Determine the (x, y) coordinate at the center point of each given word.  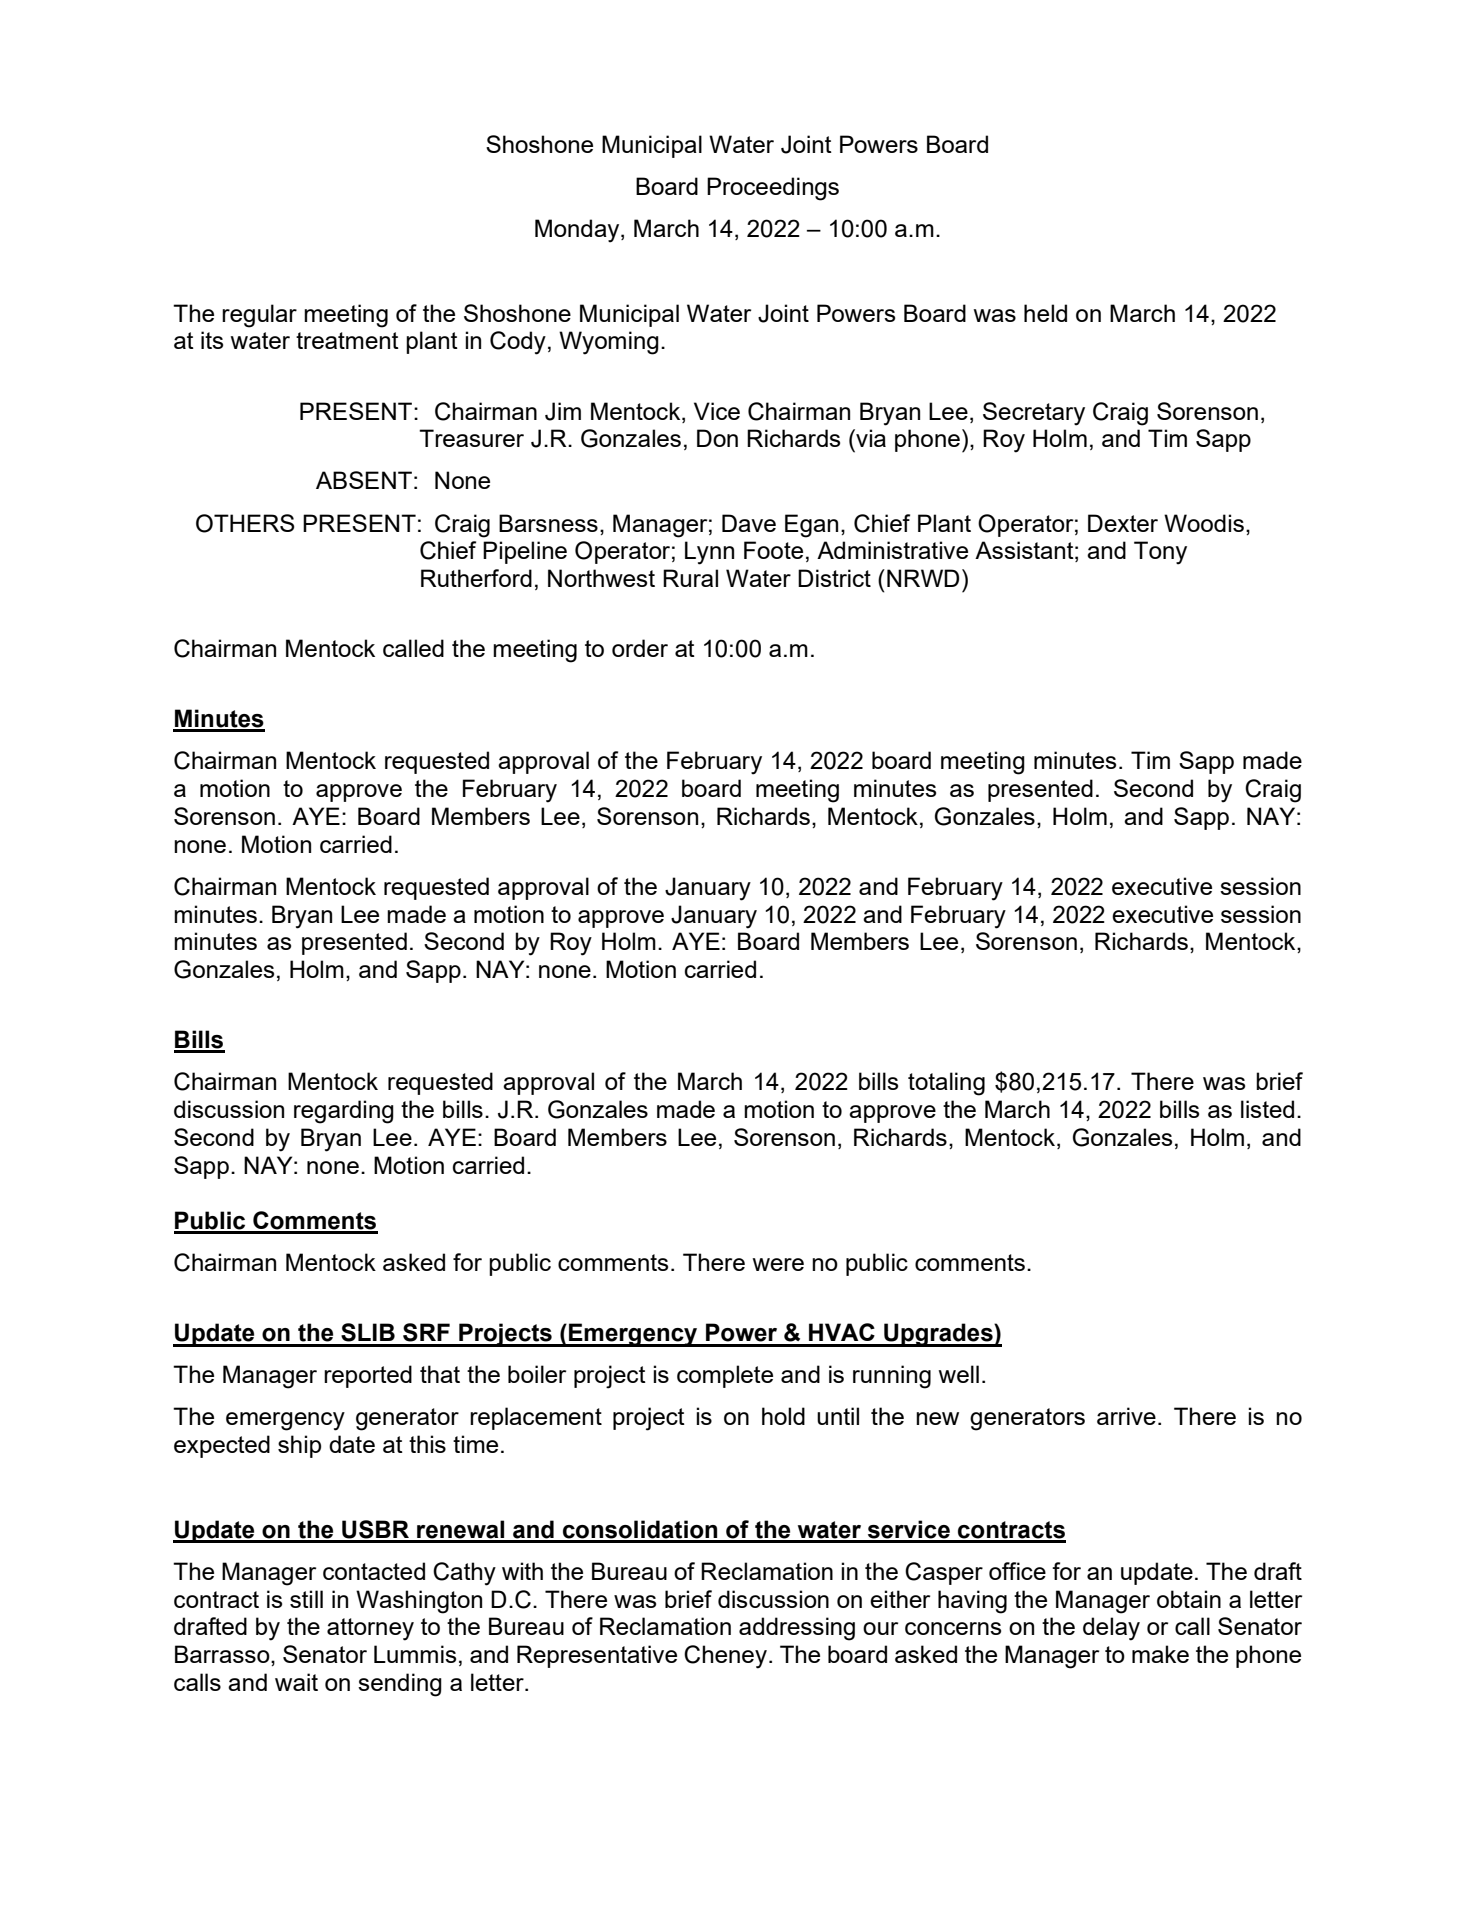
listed (1267, 1109)
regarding (344, 1112)
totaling (946, 1084)
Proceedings (773, 189)
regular (259, 316)
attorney (370, 1629)
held (1045, 313)
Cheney (727, 1657)
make (1160, 1654)
